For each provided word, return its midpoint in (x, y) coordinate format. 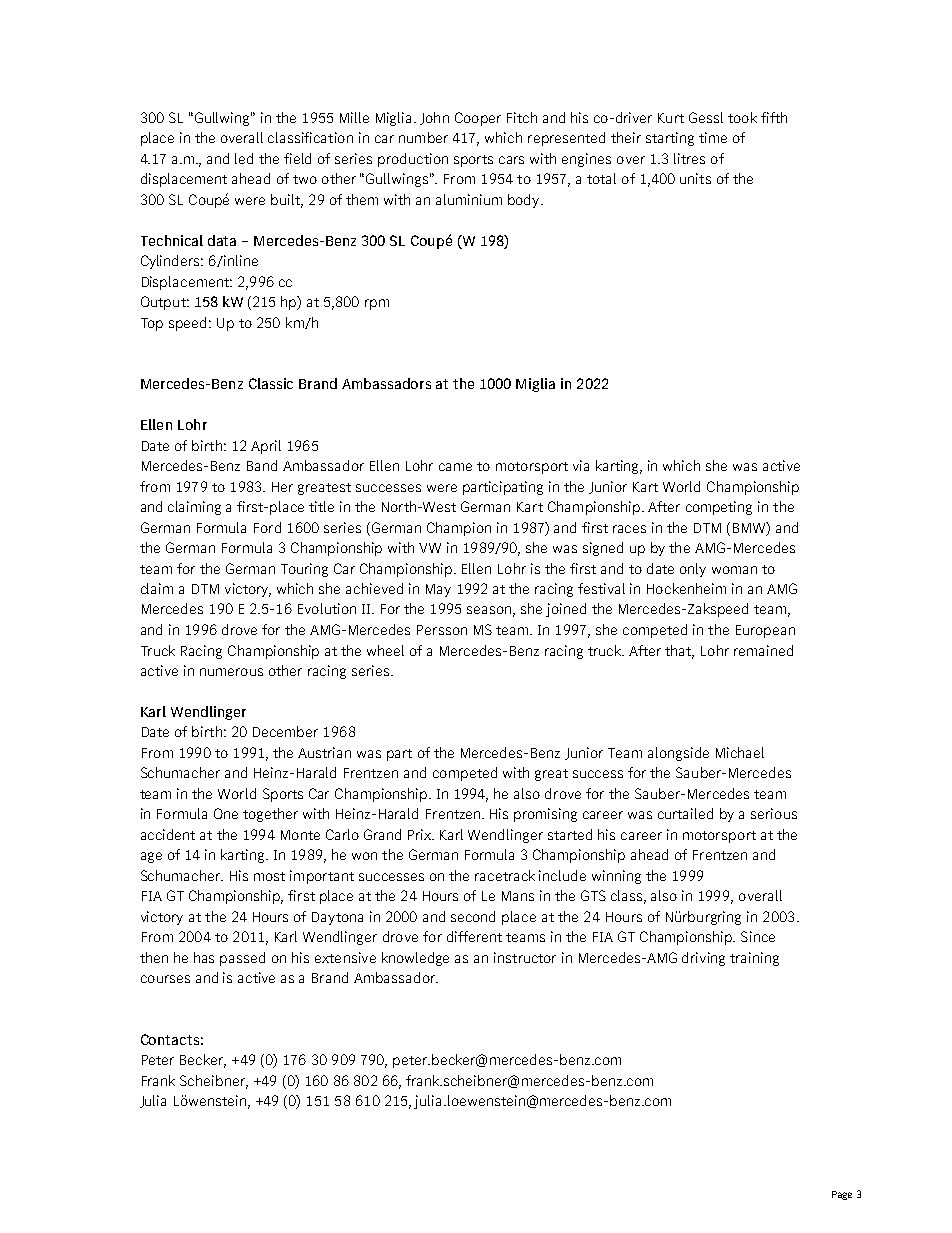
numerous (231, 672)
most (269, 876)
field (297, 158)
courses (165, 979)
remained (763, 650)
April (266, 447)
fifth (774, 117)
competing (719, 508)
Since (758, 936)
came (455, 467)
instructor (525, 957)
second (473, 916)
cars (511, 160)
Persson (442, 630)
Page (842, 1195)
